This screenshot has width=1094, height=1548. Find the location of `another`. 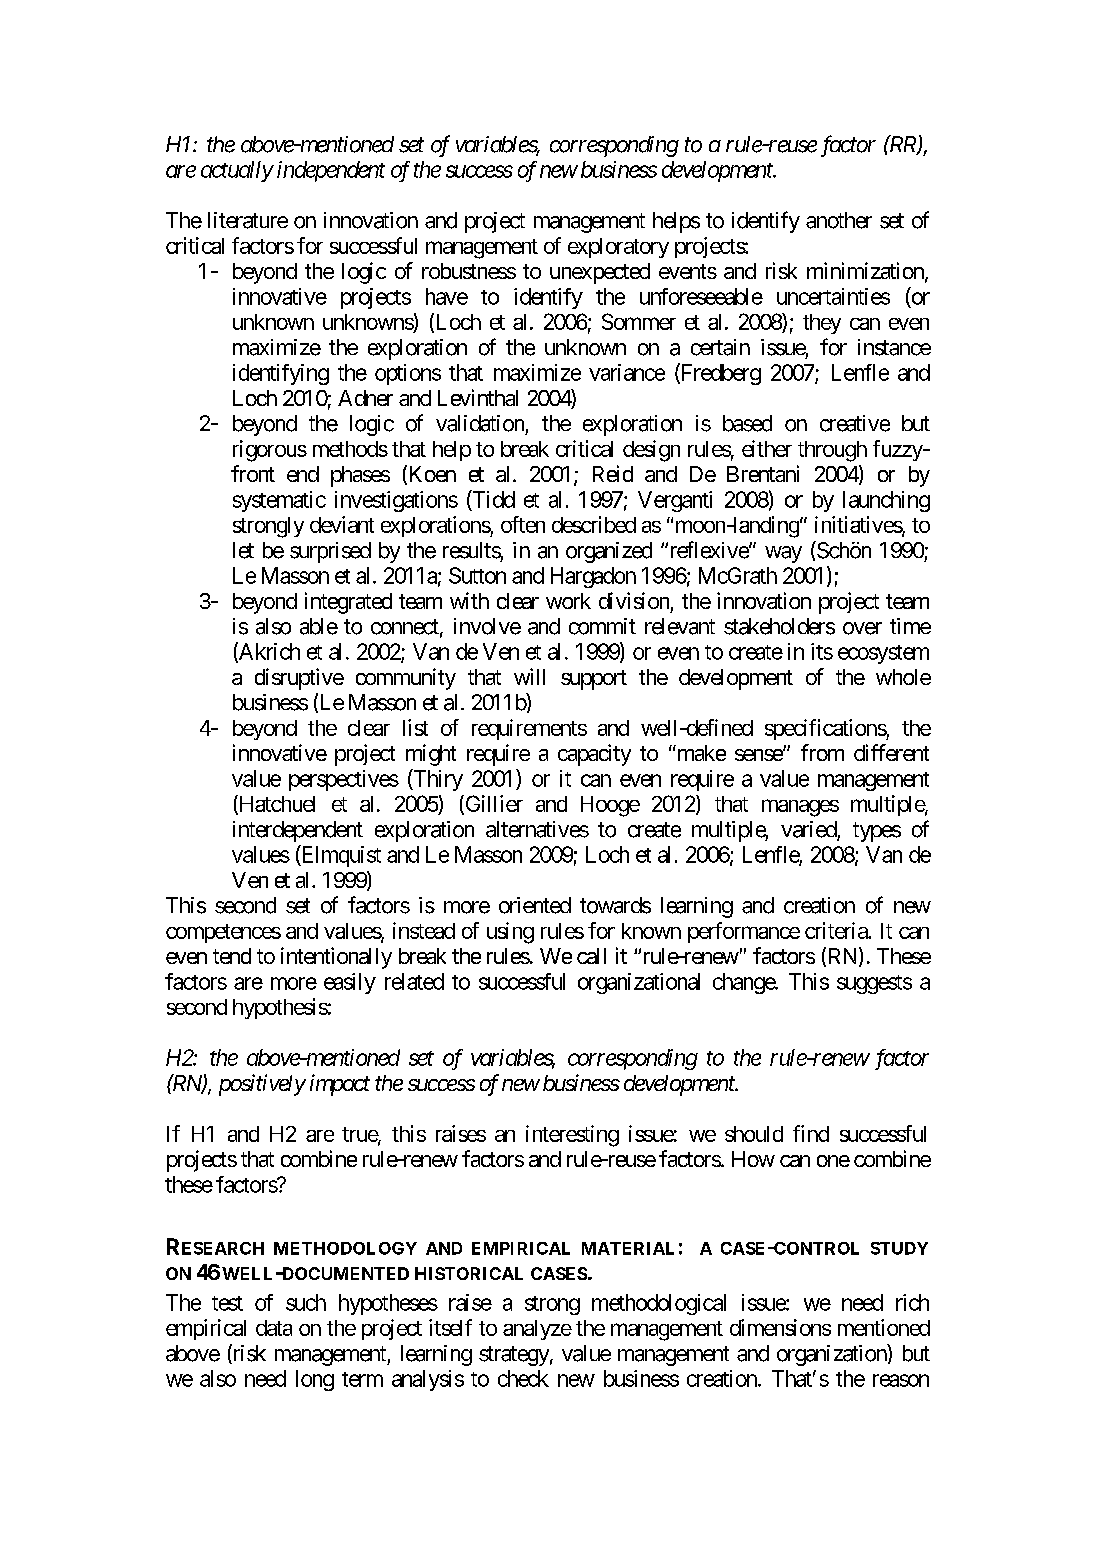

another is located at coordinates (839, 220).
